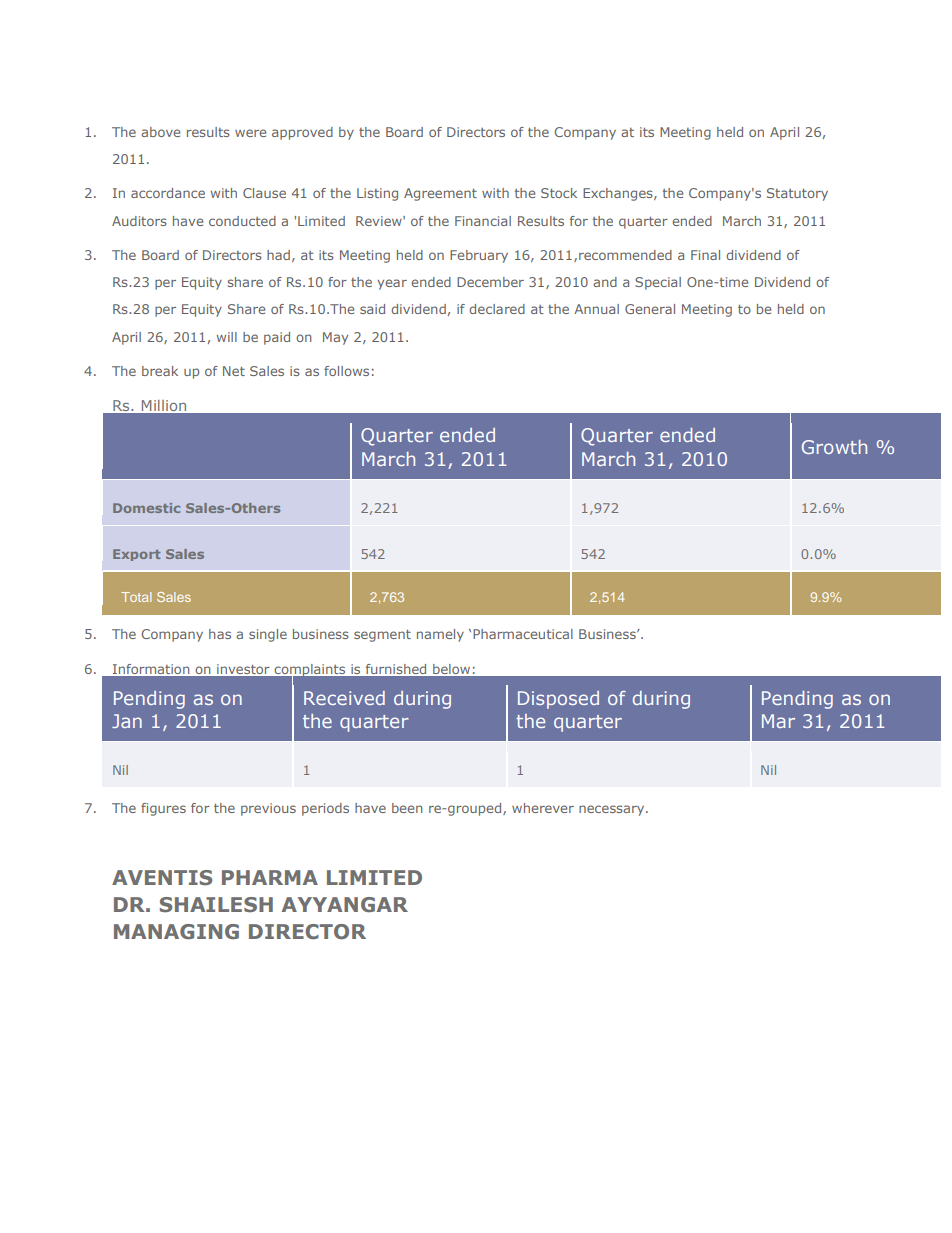 This image has height=1233, width=952. Describe the element at coordinates (440, 194) in the image. I see `Agreement` at that location.
